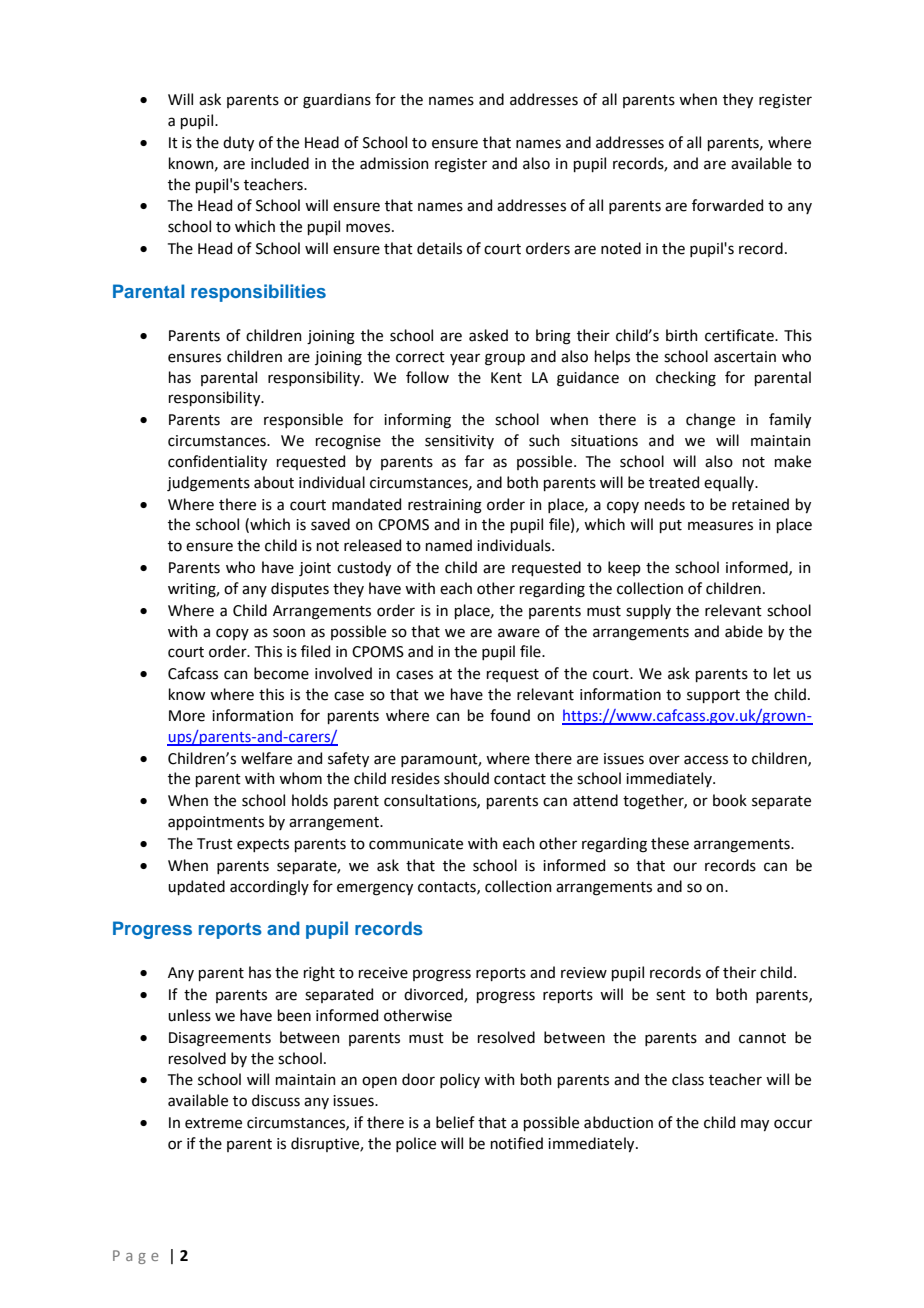 The image size is (924, 1308). What do you see at coordinates (289, 633) in the screenshot?
I see `soon` at bounding box center [289, 633].
